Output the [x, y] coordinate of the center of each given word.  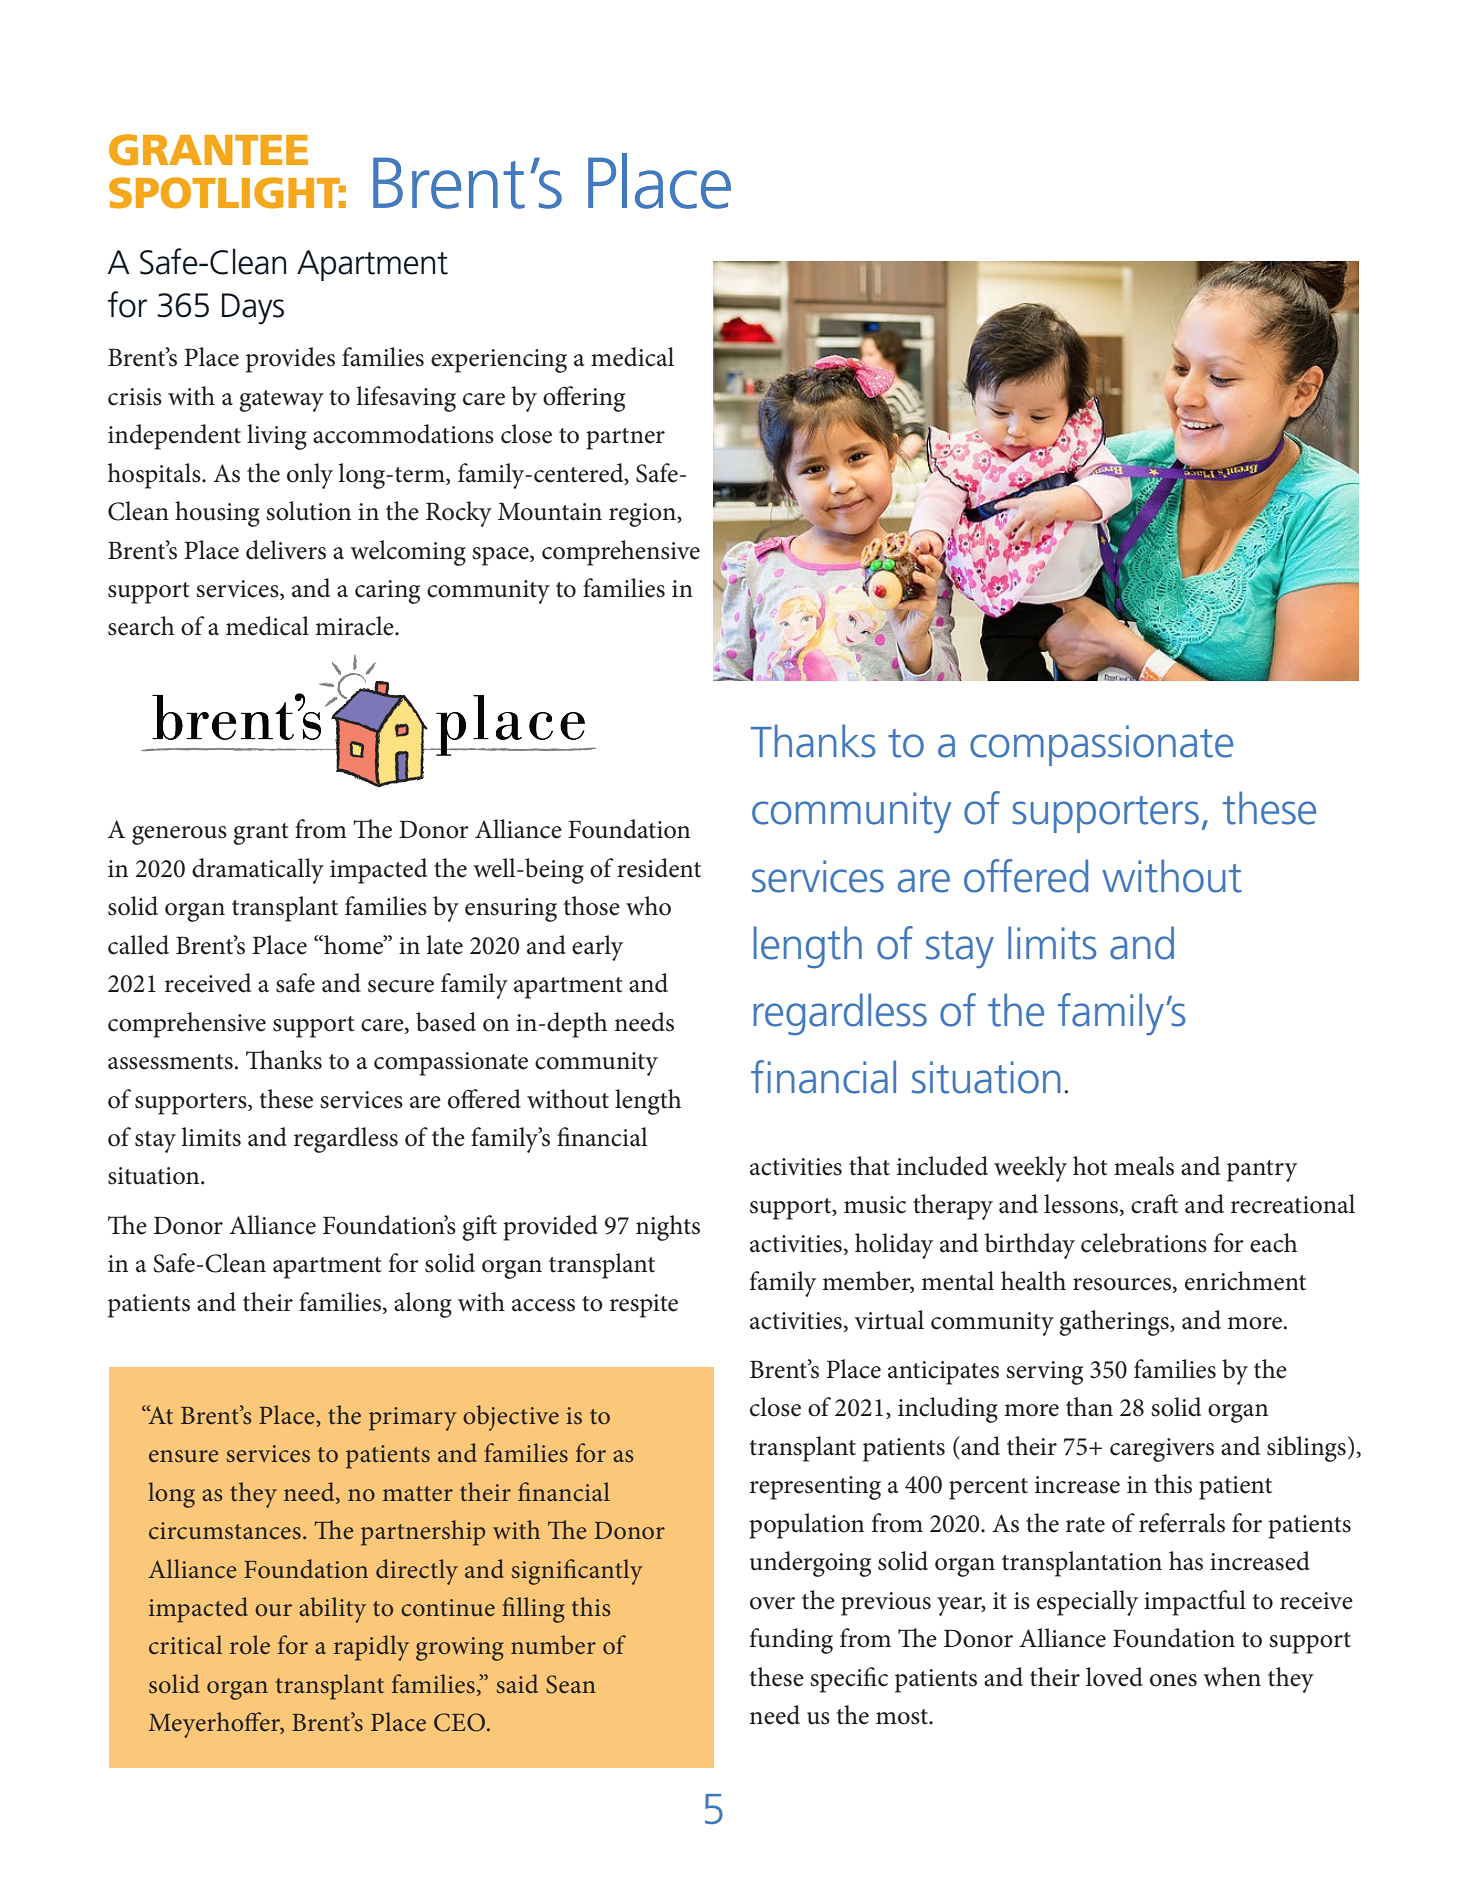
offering [584, 399]
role [250, 1645]
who [648, 906]
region [643, 515]
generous [179, 835]
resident [659, 868]
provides [290, 360]
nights [668, 1228]
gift [479, 1228]
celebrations [1144, 1243]
